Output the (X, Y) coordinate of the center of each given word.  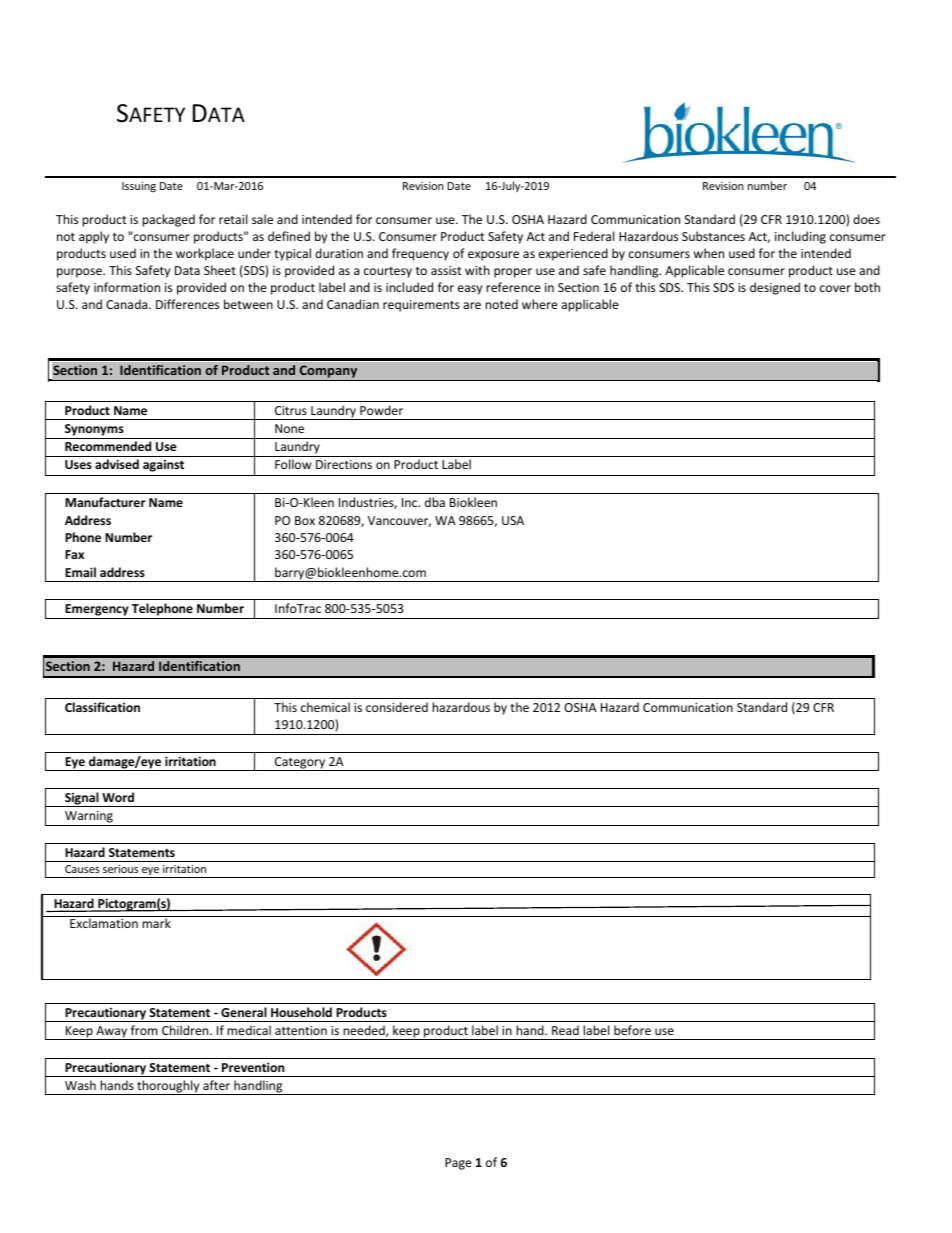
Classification (102, 707)
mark (156, 923)
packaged (168, 220)
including (800, 237)
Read (565, 1030)
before (632, 1030)
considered (397, 707)
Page (458, 1164)
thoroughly (168, 1087)
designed (775, 288)
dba (435, 502)
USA (513, 520)
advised (117, 464)
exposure (493, 256)
